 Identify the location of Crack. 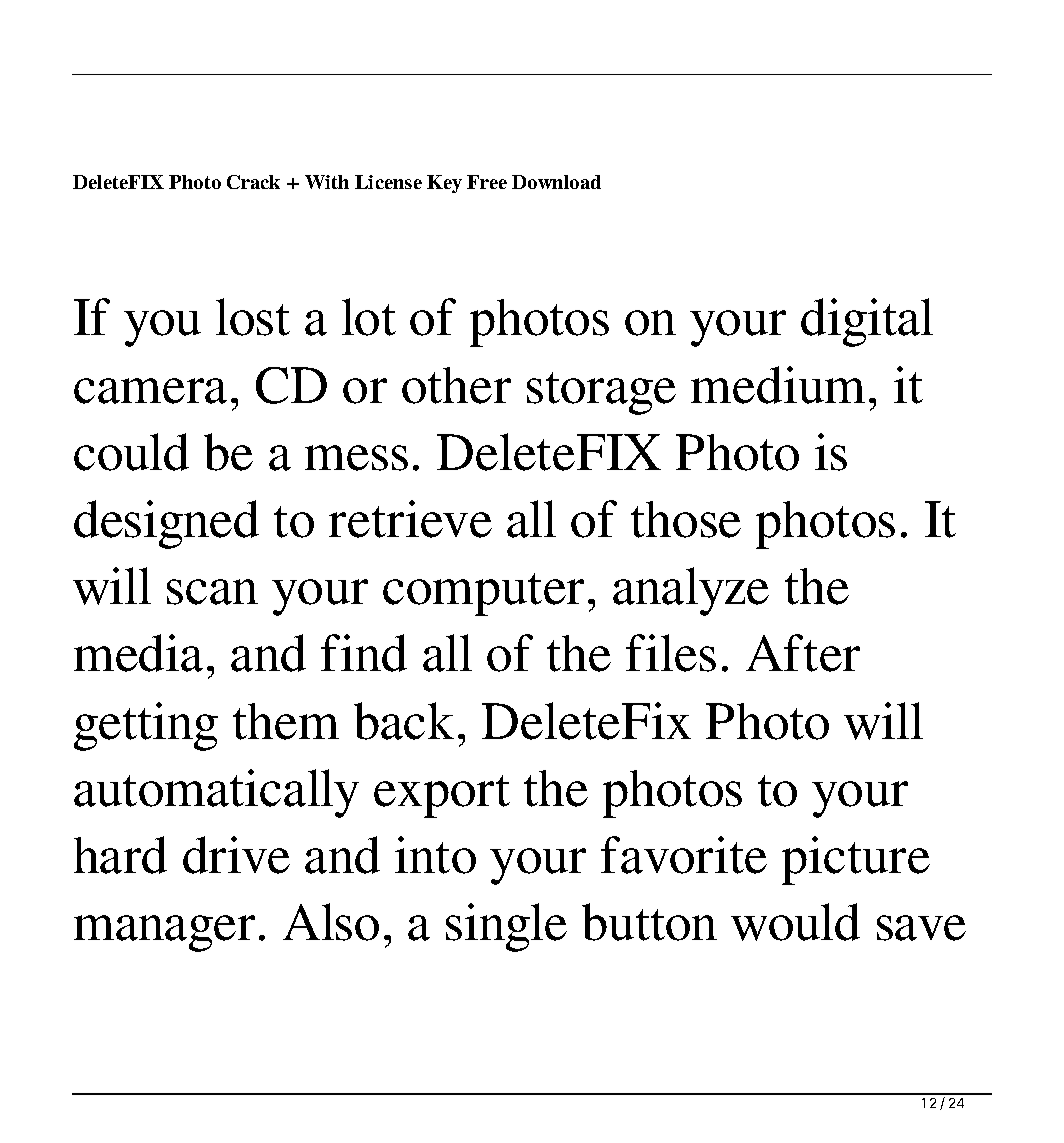
(253, 182).
